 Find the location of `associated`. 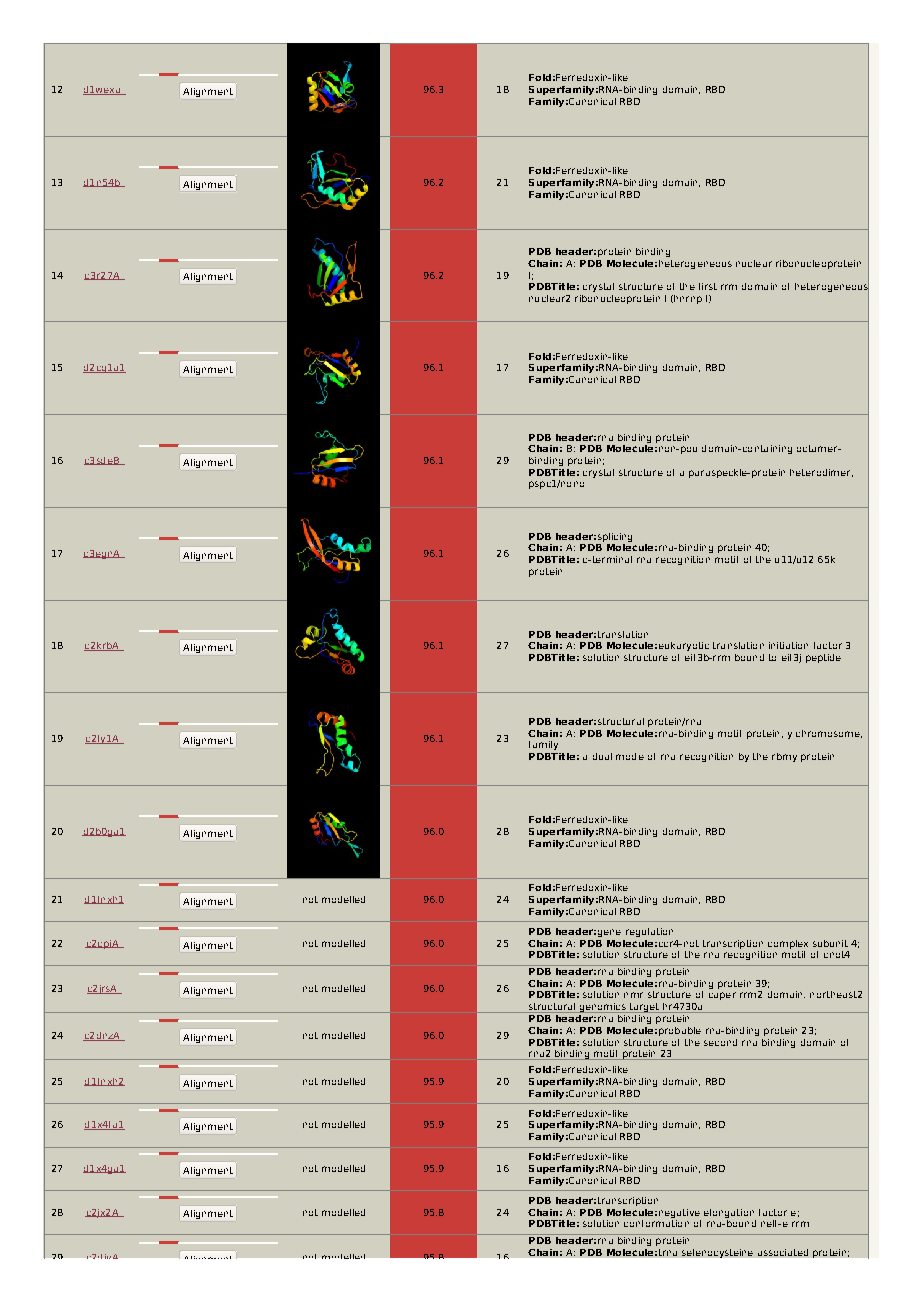

associated is located at coordinates (783, 1252).
